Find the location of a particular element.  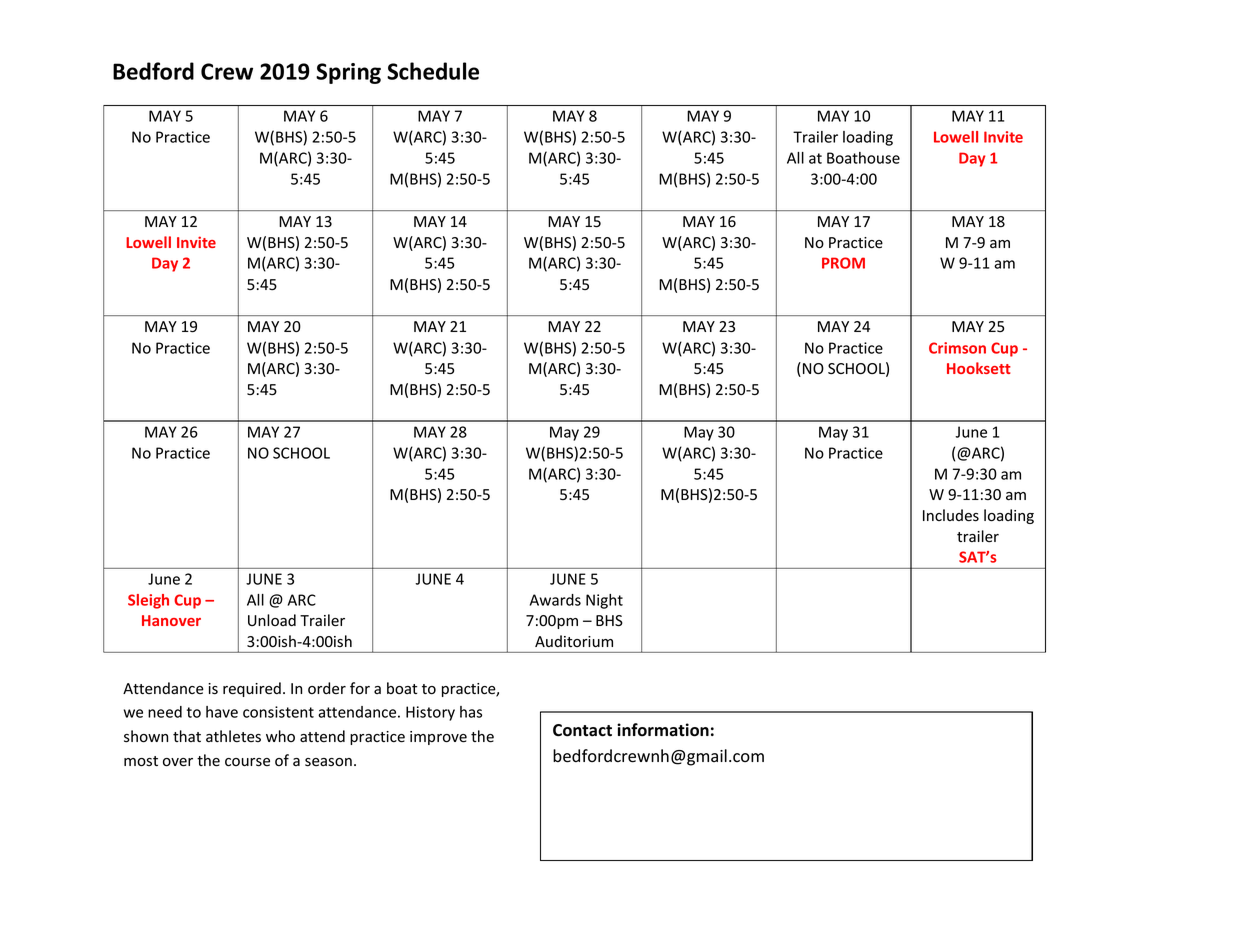

Crimson is located at coordinates (957, 348).
